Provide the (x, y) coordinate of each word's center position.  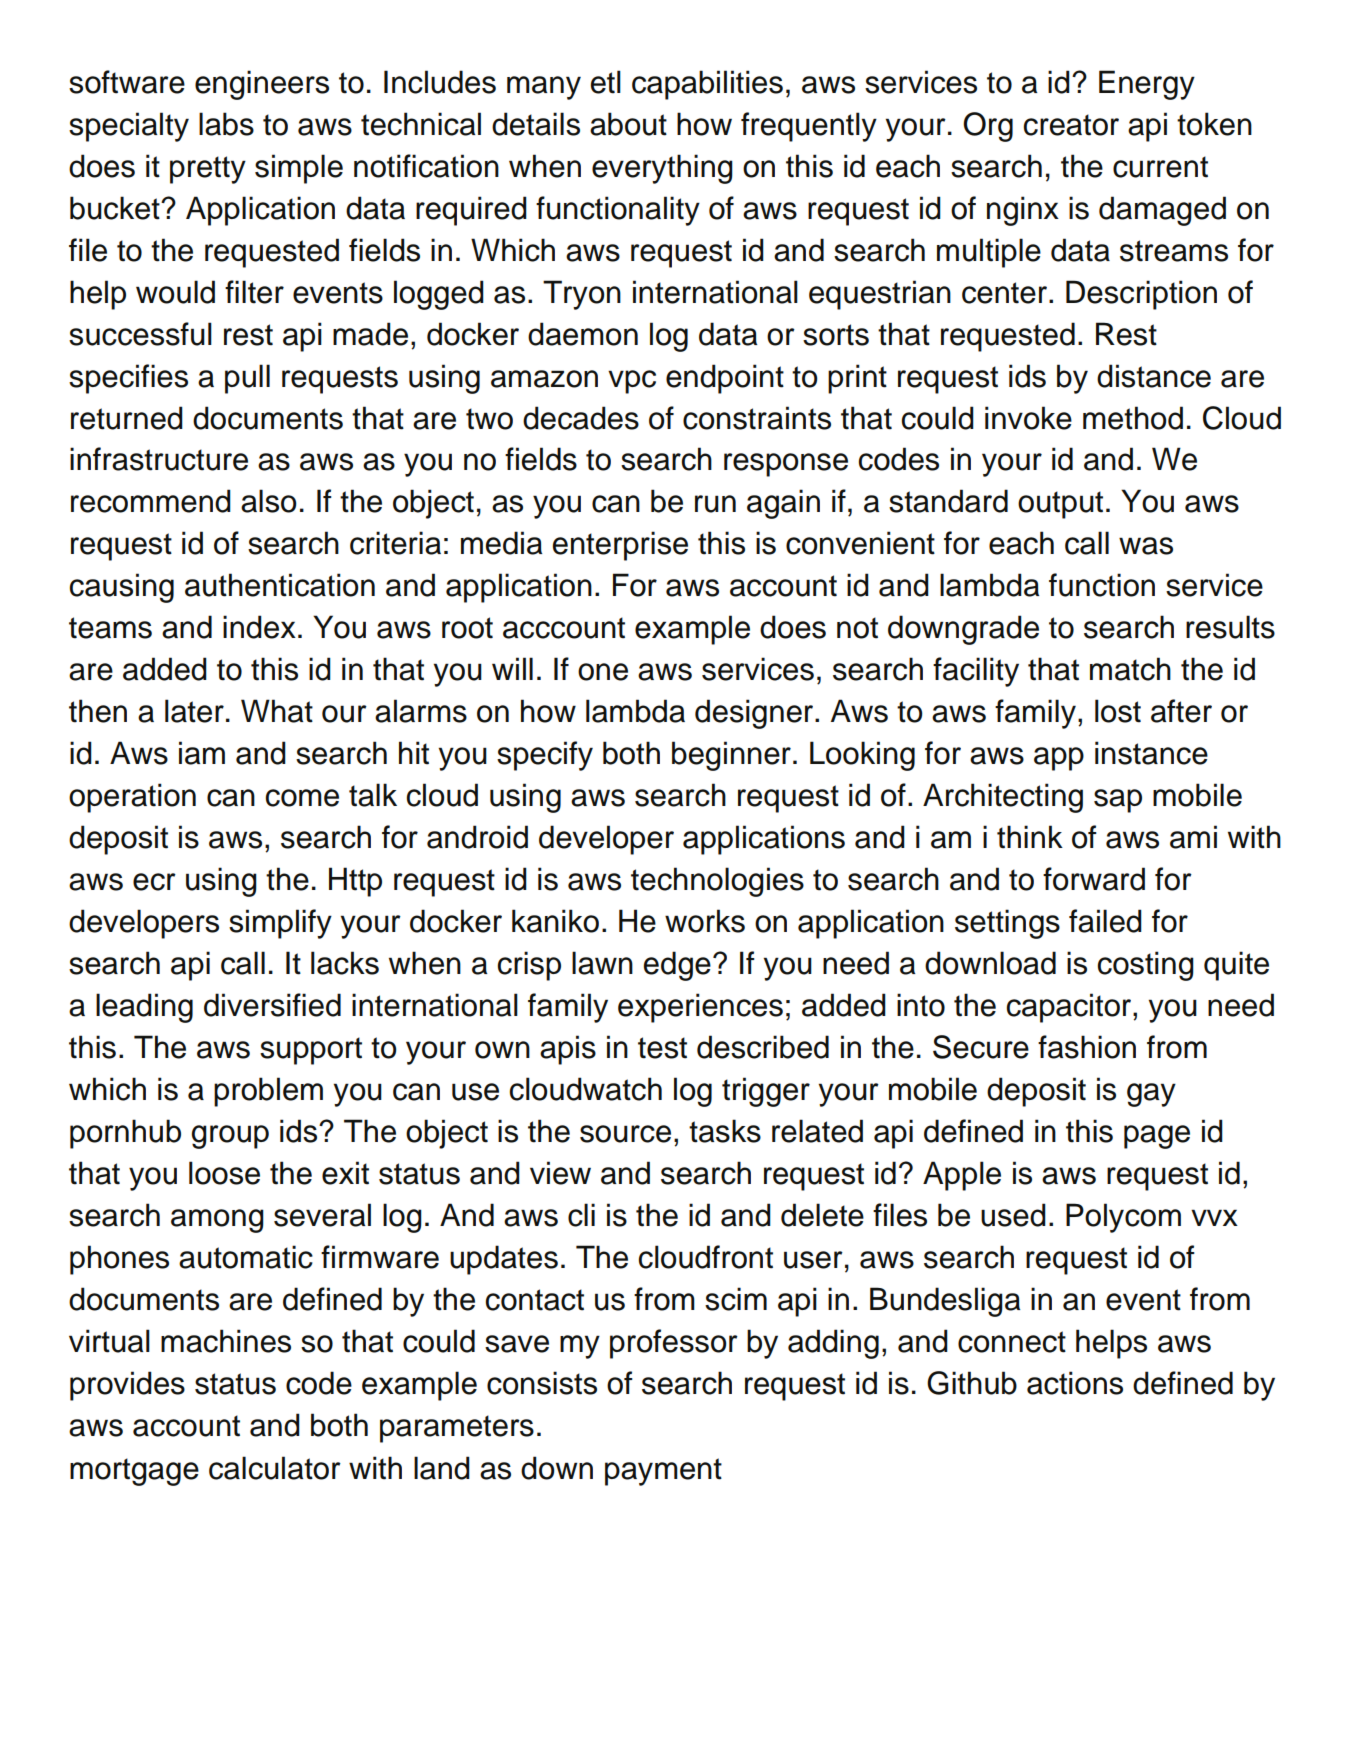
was (1146, 546)
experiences (700, 1008)
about (628, 124)
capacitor (1070, 1008)
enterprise (620, 546)
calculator (275, 1468)
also (269, 501)
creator (1071, 125)
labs (226, 124)
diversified (272, 1005)
